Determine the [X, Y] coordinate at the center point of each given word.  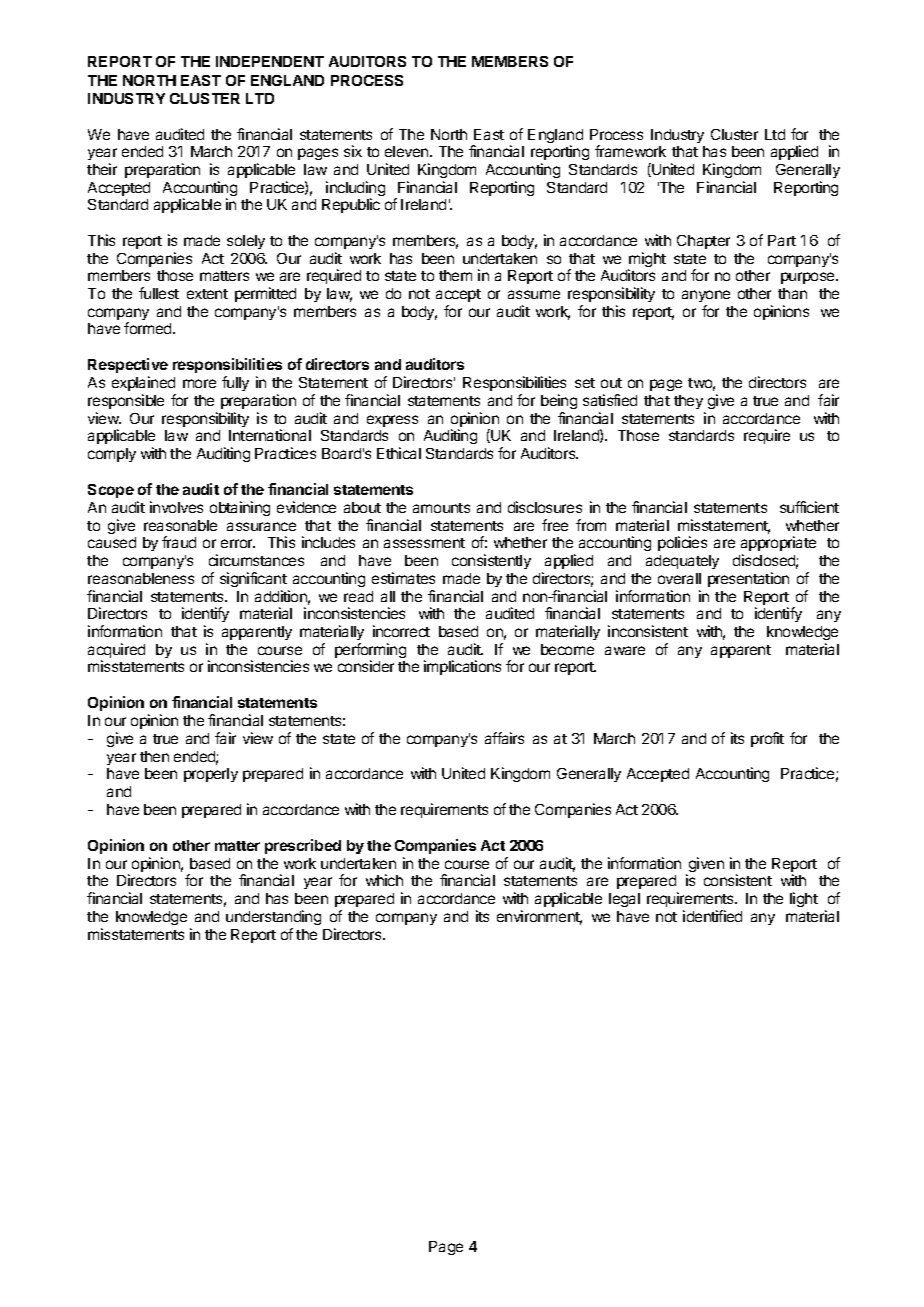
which [384, 880]
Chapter [703, 242]
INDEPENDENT [270, 61]
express [392, 421]
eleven [408, 151]
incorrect [401, 631]
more [199, 383]
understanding [273, 917]
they [688, 402]
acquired [116, 652]
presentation [748, 579]
